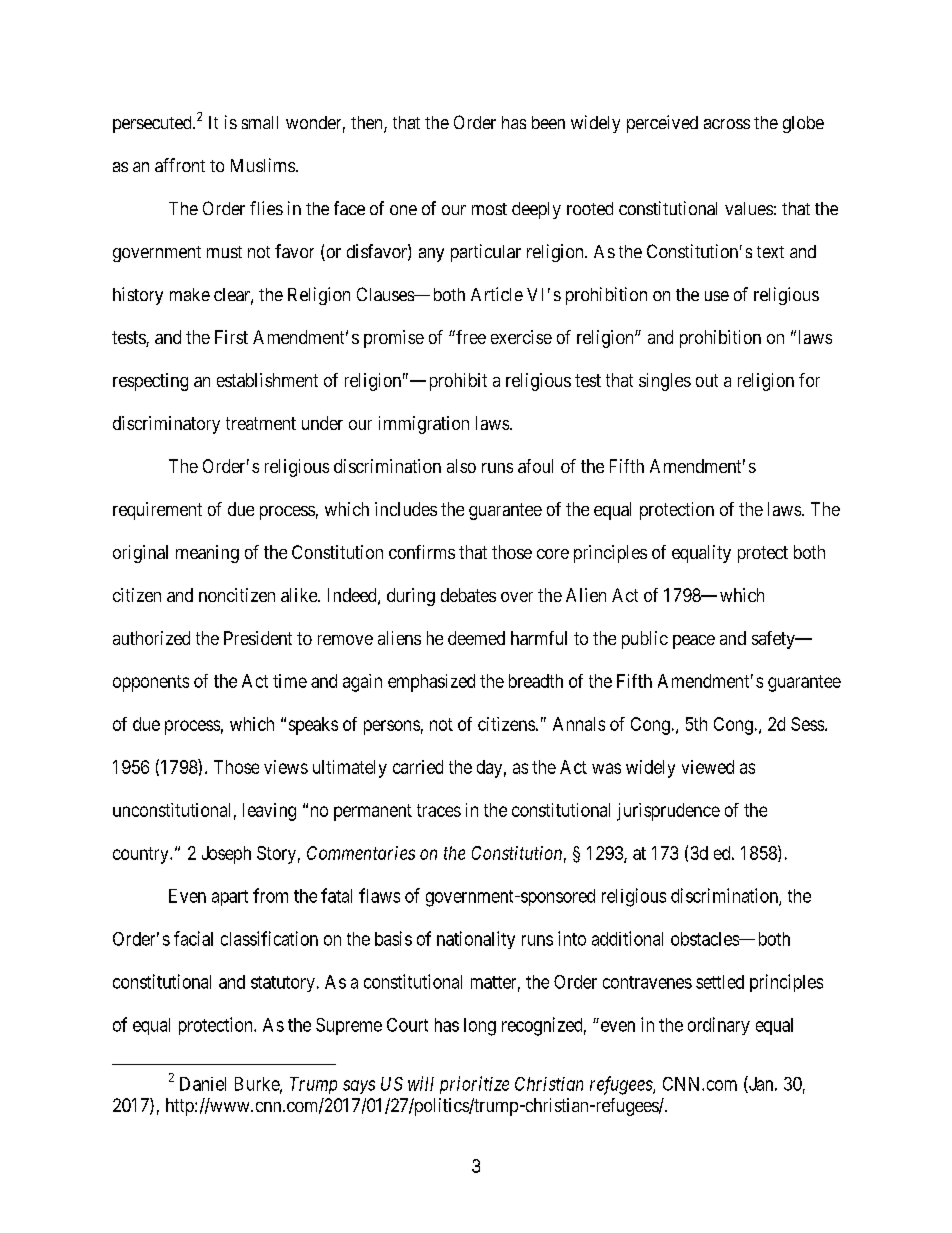 This document has width=952, height=1233. What do you see at coordinates (489, 209) in the document?
I see `most` at bounding box center [489, 209].
